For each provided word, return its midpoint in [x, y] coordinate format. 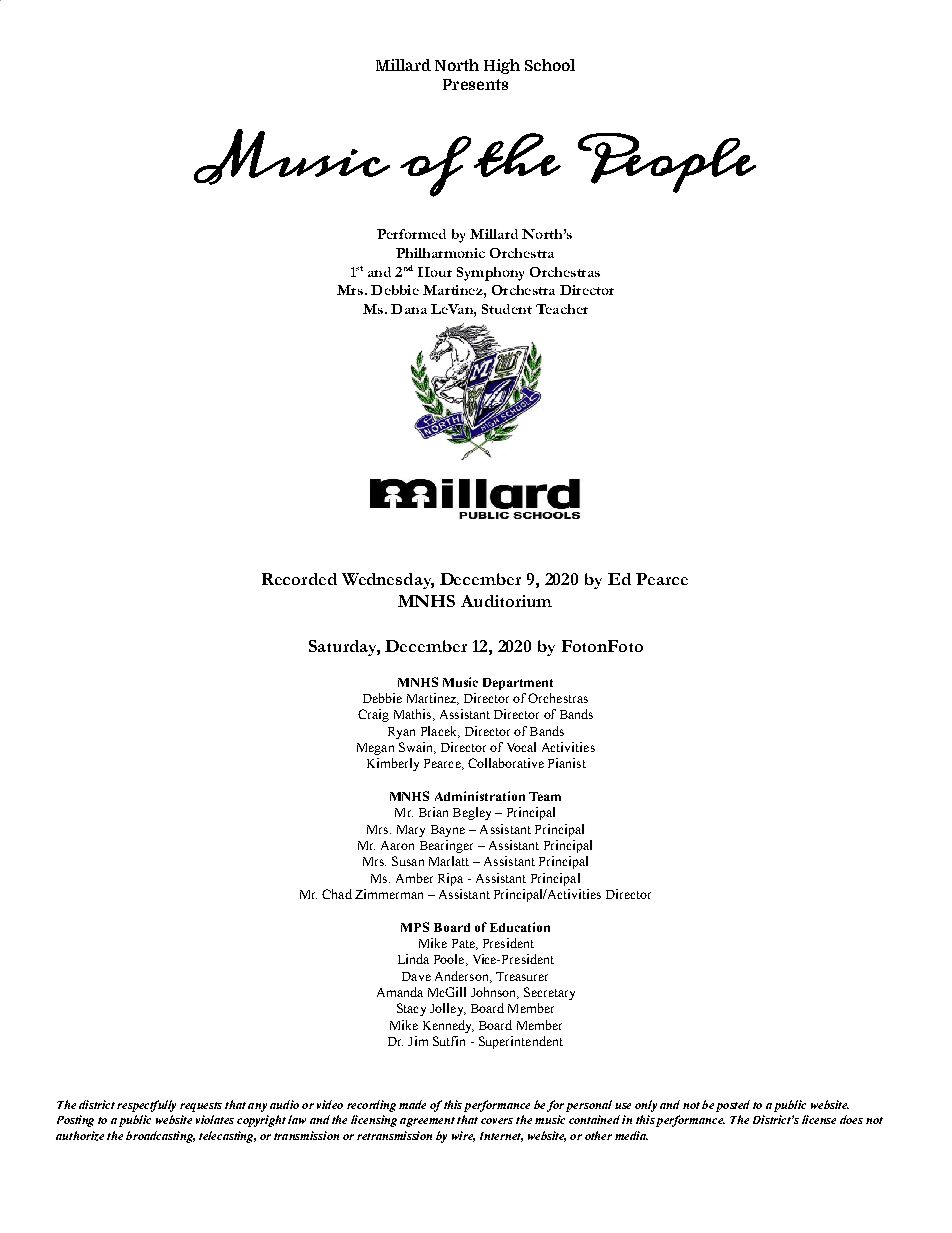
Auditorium [506, 601]
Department [518, 684]
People [667, 163]
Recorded [299, 579]
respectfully [146, 1106]
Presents [475, 84]
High [502, 66]
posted [733, 1106]
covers [497, 1121]
